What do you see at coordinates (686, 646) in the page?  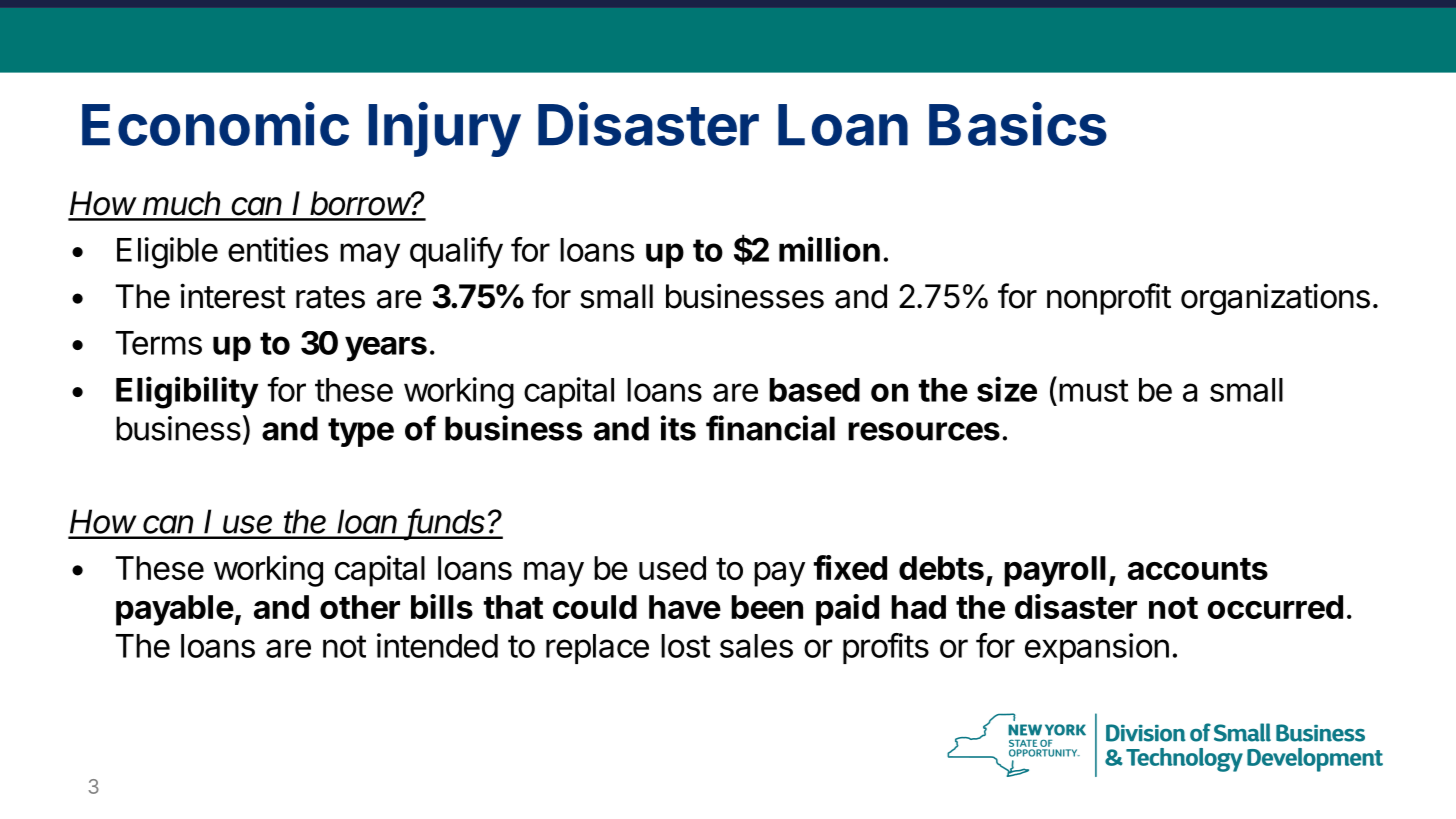 I see `lost` at bounding box center [686, 646].
